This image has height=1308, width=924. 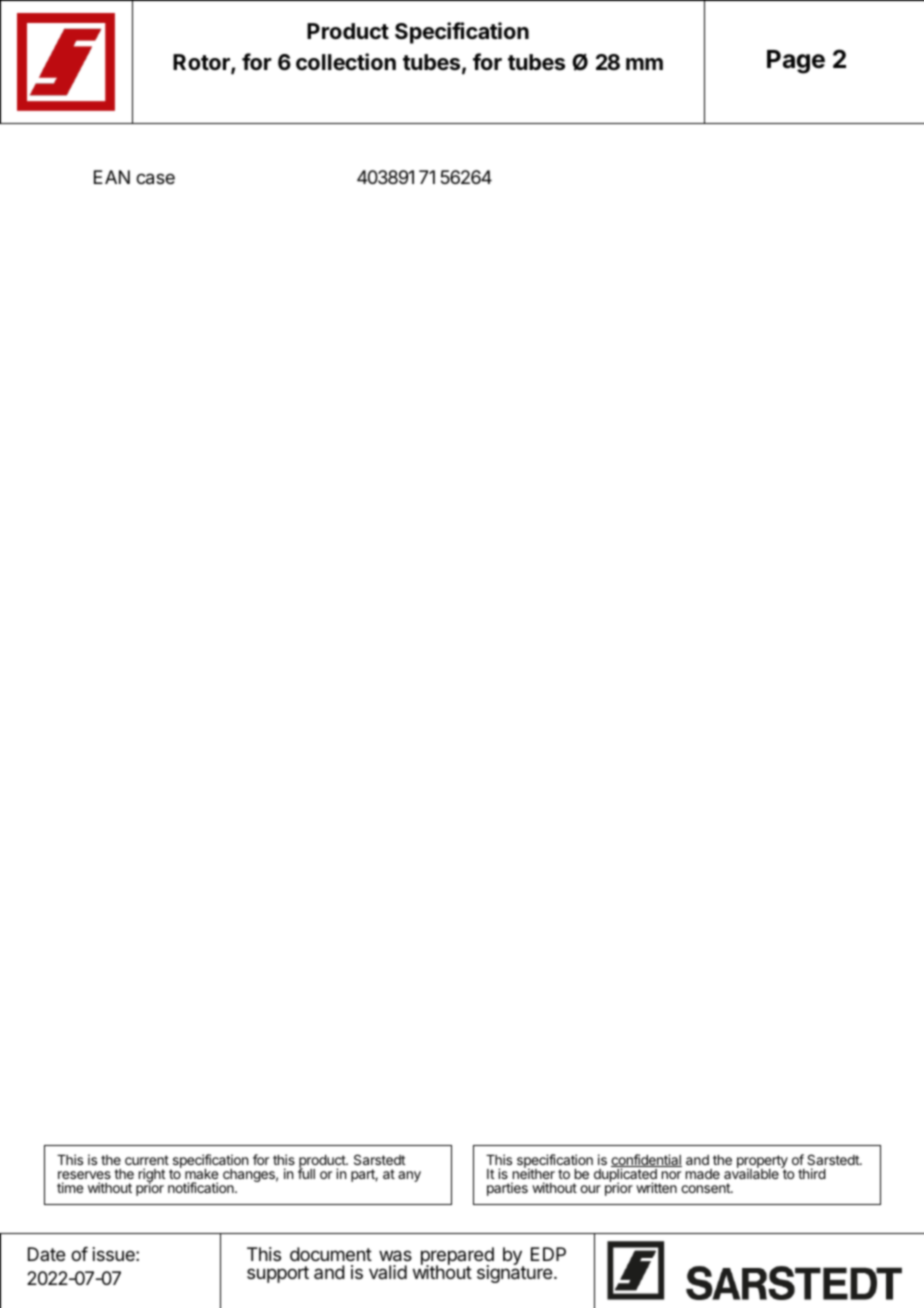 I want to click on property, so click(x=762, y=1162).
